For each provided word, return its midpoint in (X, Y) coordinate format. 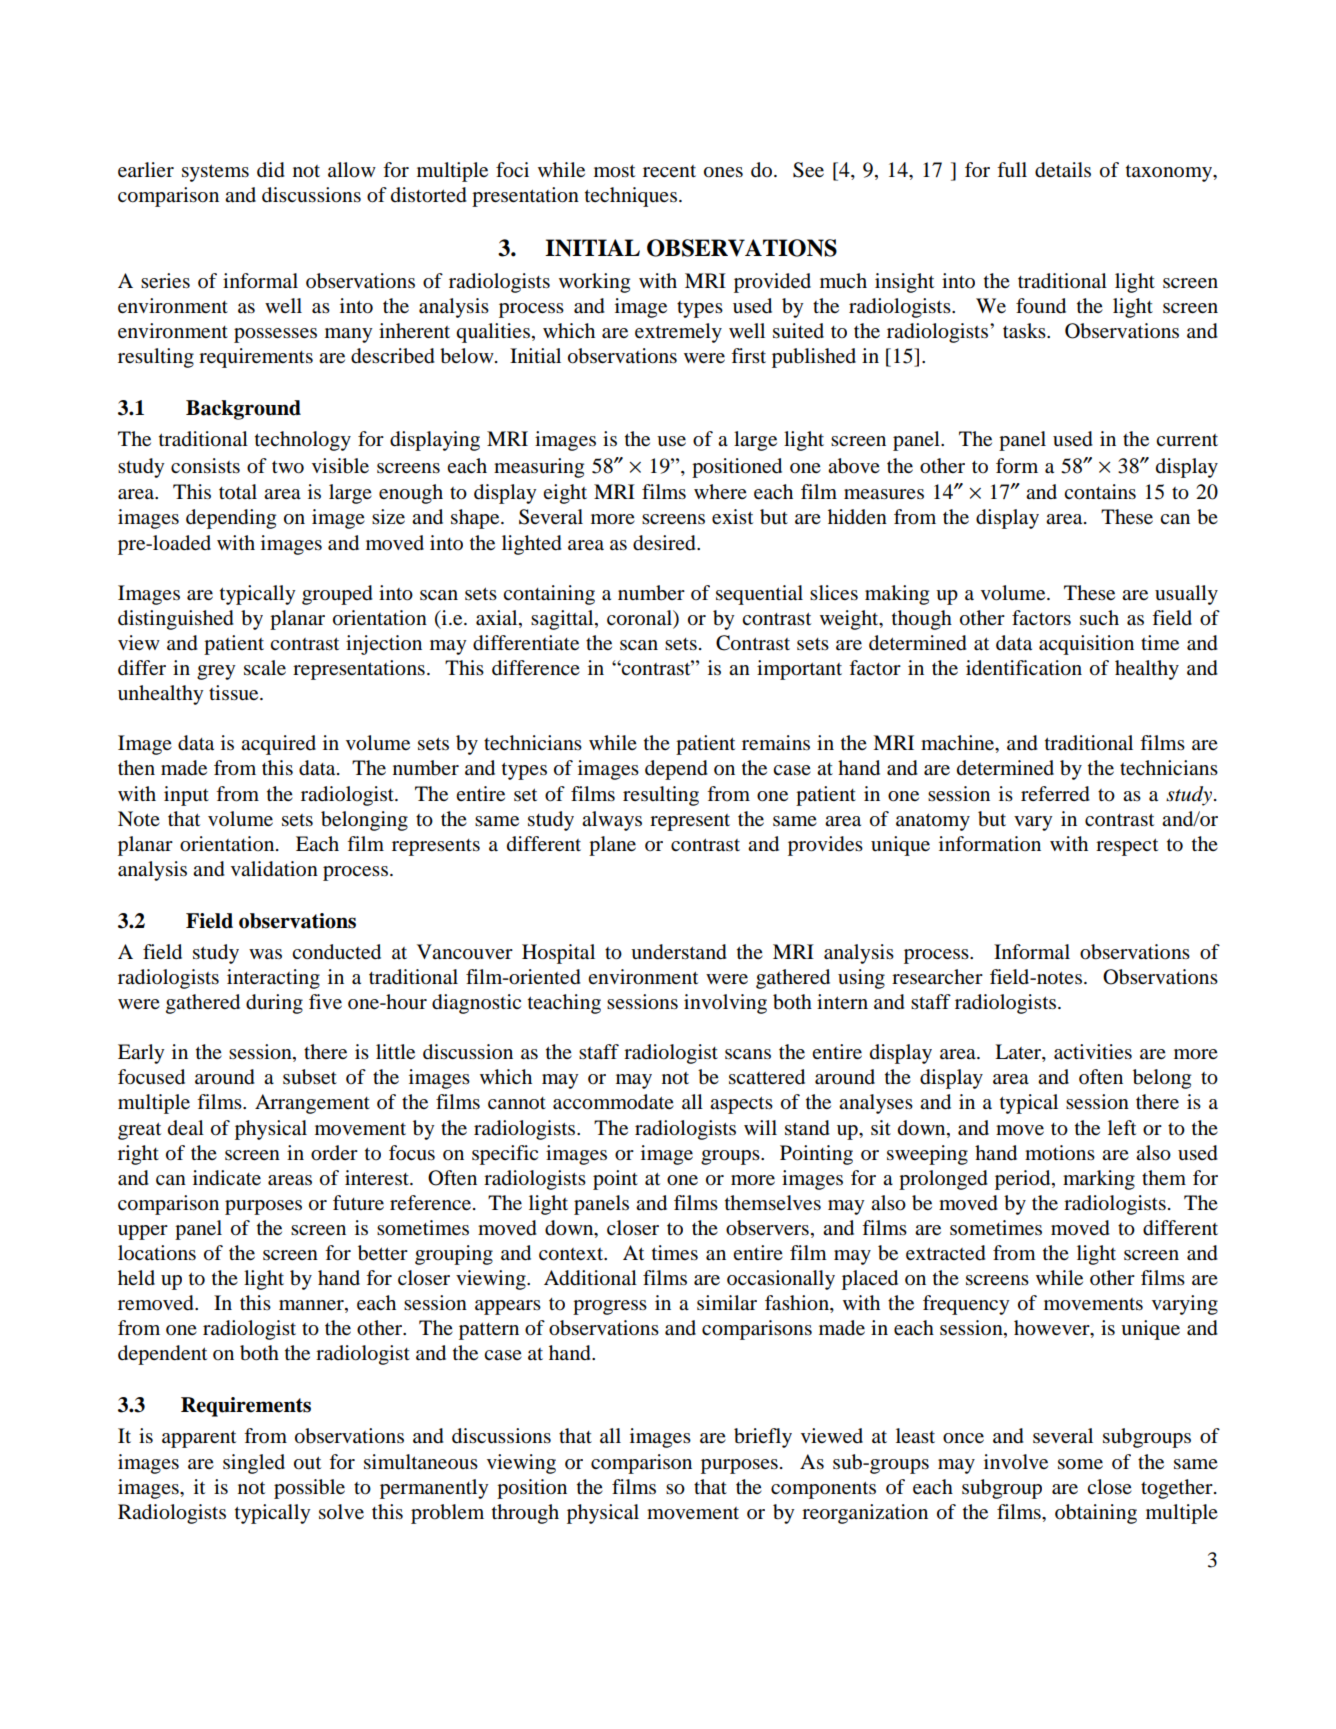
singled (254, 1464)
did (271, 170)
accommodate (613, 1102)
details (1063, 170)
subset (310, 1077)
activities (1093, 1052)
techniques (632, 197)
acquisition (1086, 645)
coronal (640, 618)
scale (265, 668)
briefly (763, 1438)
